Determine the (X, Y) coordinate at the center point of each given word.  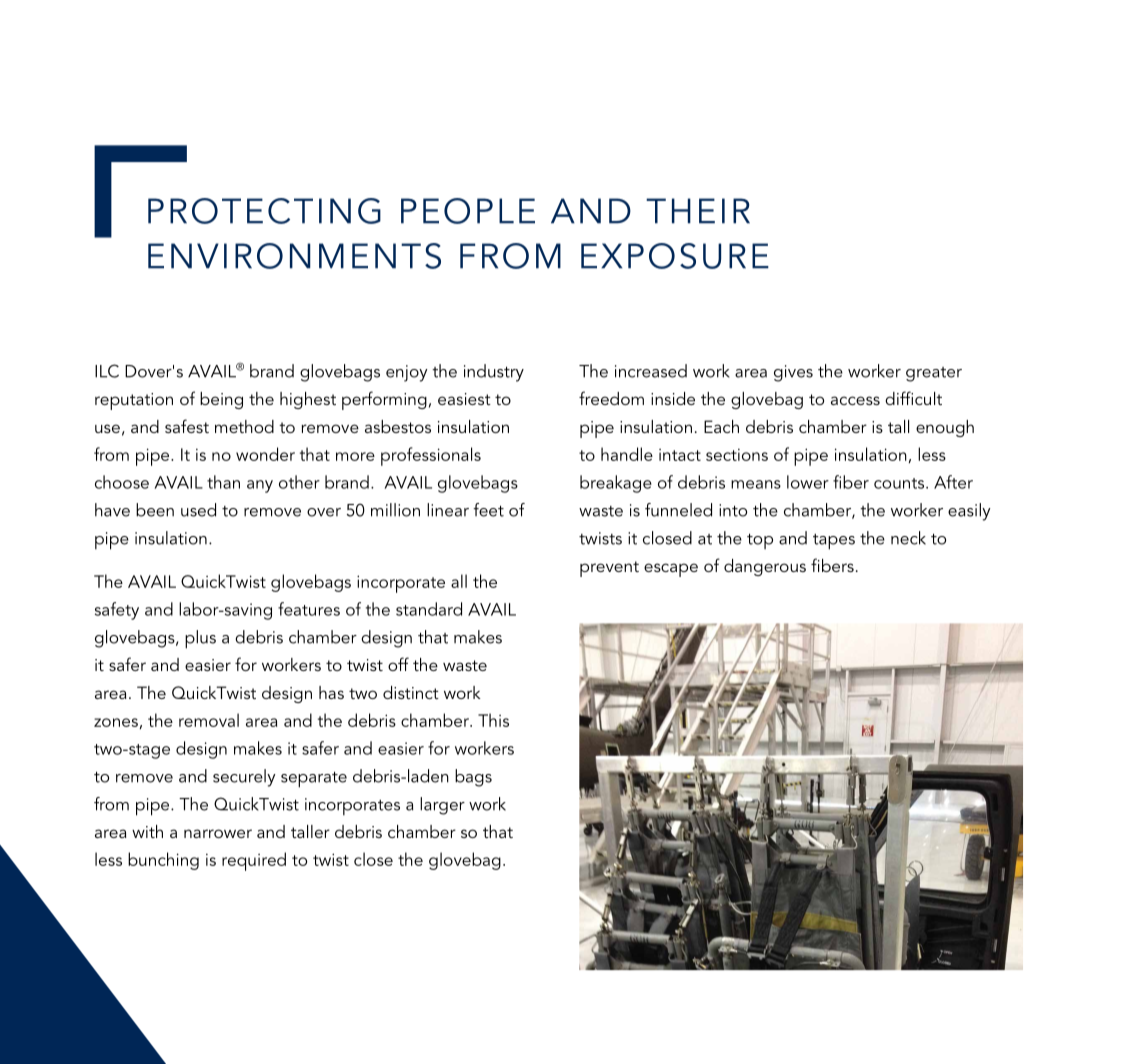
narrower (218, 833)
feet (488, 510)
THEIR (698, 211)
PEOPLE (468, 211)
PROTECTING (264, 211)
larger (442, 806)
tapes (834, 542)
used (198, 510)
